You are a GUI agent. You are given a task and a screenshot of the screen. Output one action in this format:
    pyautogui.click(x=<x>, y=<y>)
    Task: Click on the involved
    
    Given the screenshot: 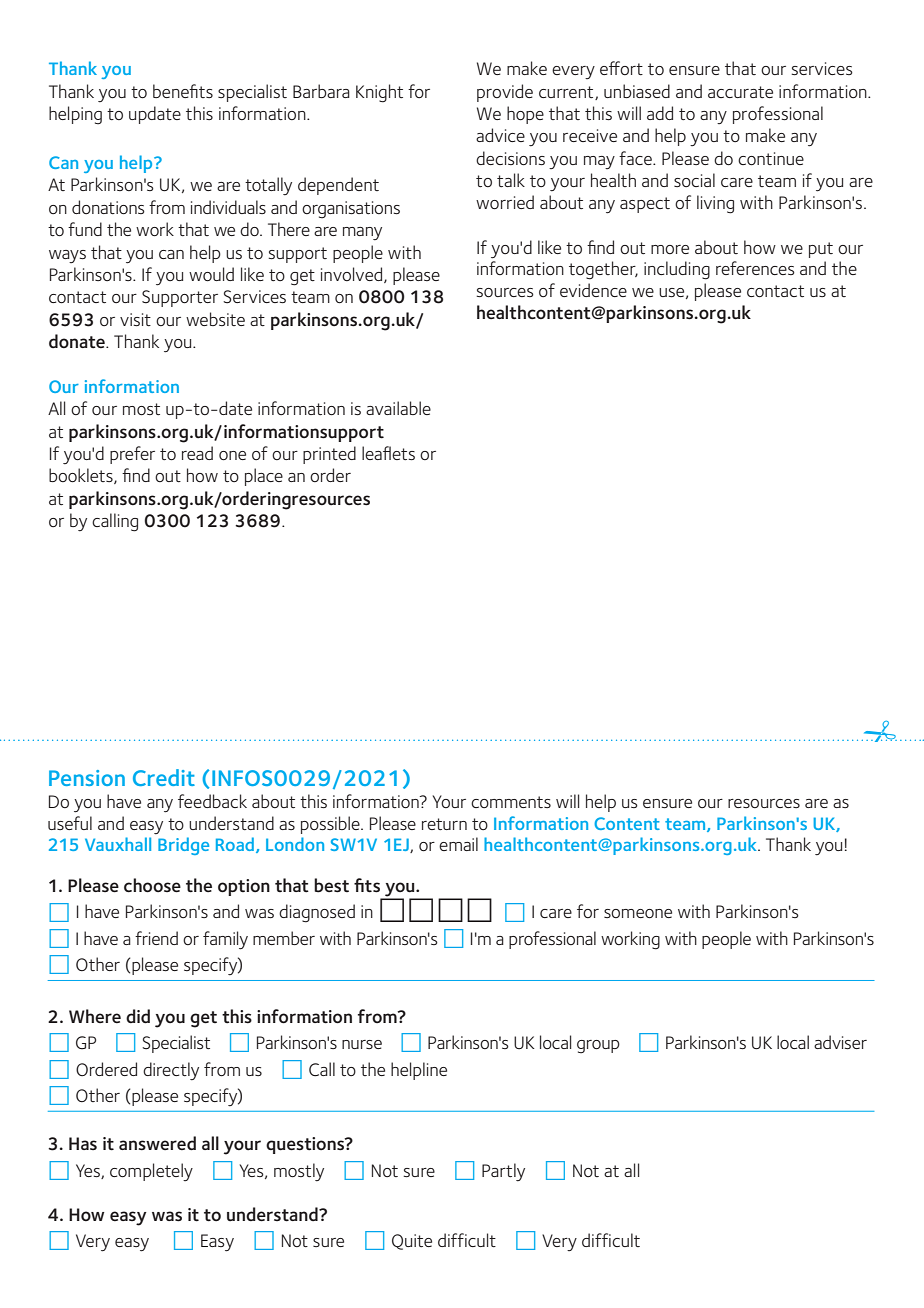 What is the action you would take?
    pyautogui.click(x=353, y=275)
